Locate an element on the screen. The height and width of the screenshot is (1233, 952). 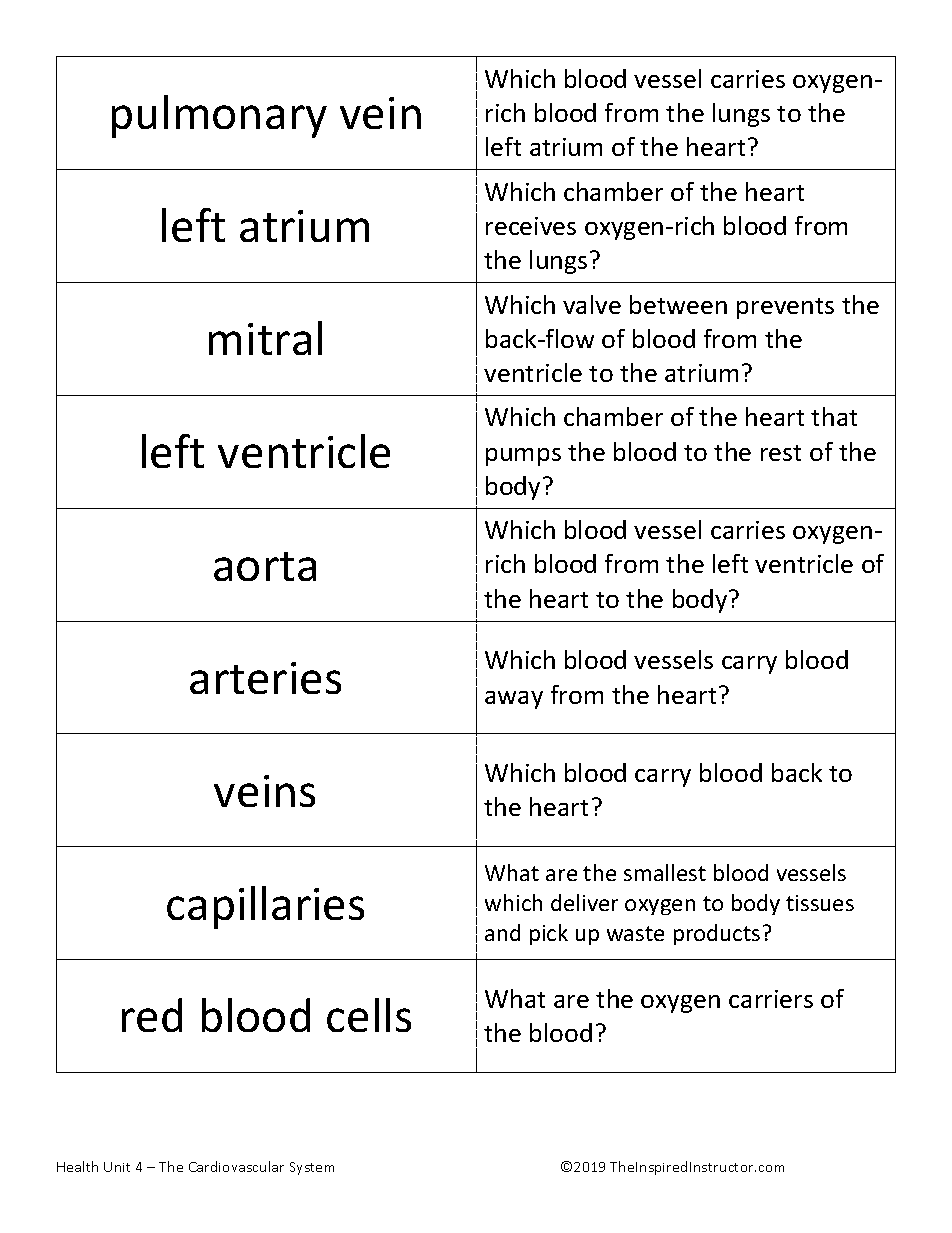
receives is located at coordinates (531, 226).
